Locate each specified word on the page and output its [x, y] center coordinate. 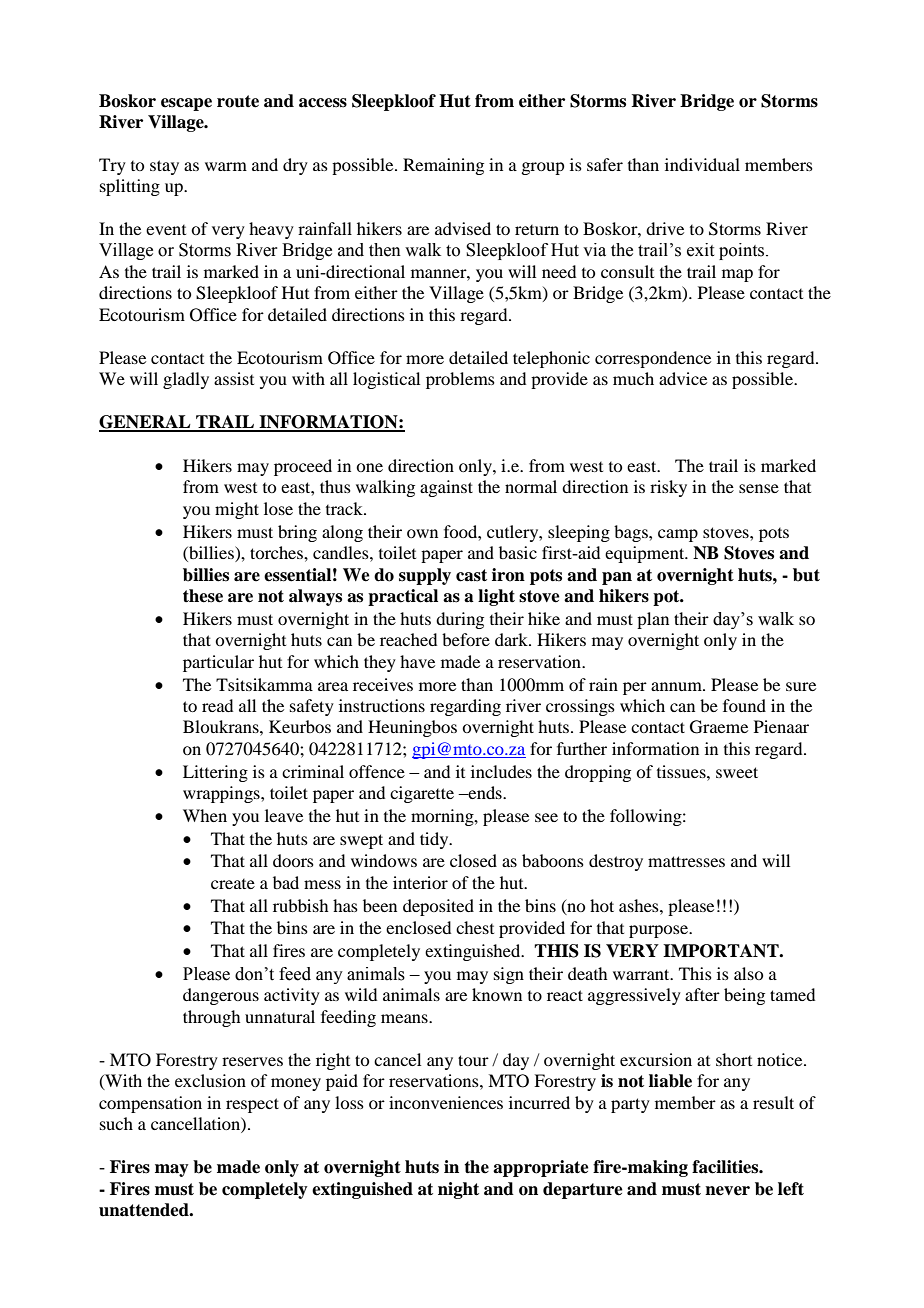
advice [683, 378]
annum [677, 686]
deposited [438, 907]
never [727, 1191]
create [233, 884]
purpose [659, 931]
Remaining [443, 166]
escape [186, 104]
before [466, 639]
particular [218, 663]
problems [460, 380]
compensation [150, 1104]
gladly [186, 380]
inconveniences [446, 1102]
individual [702, 164]
